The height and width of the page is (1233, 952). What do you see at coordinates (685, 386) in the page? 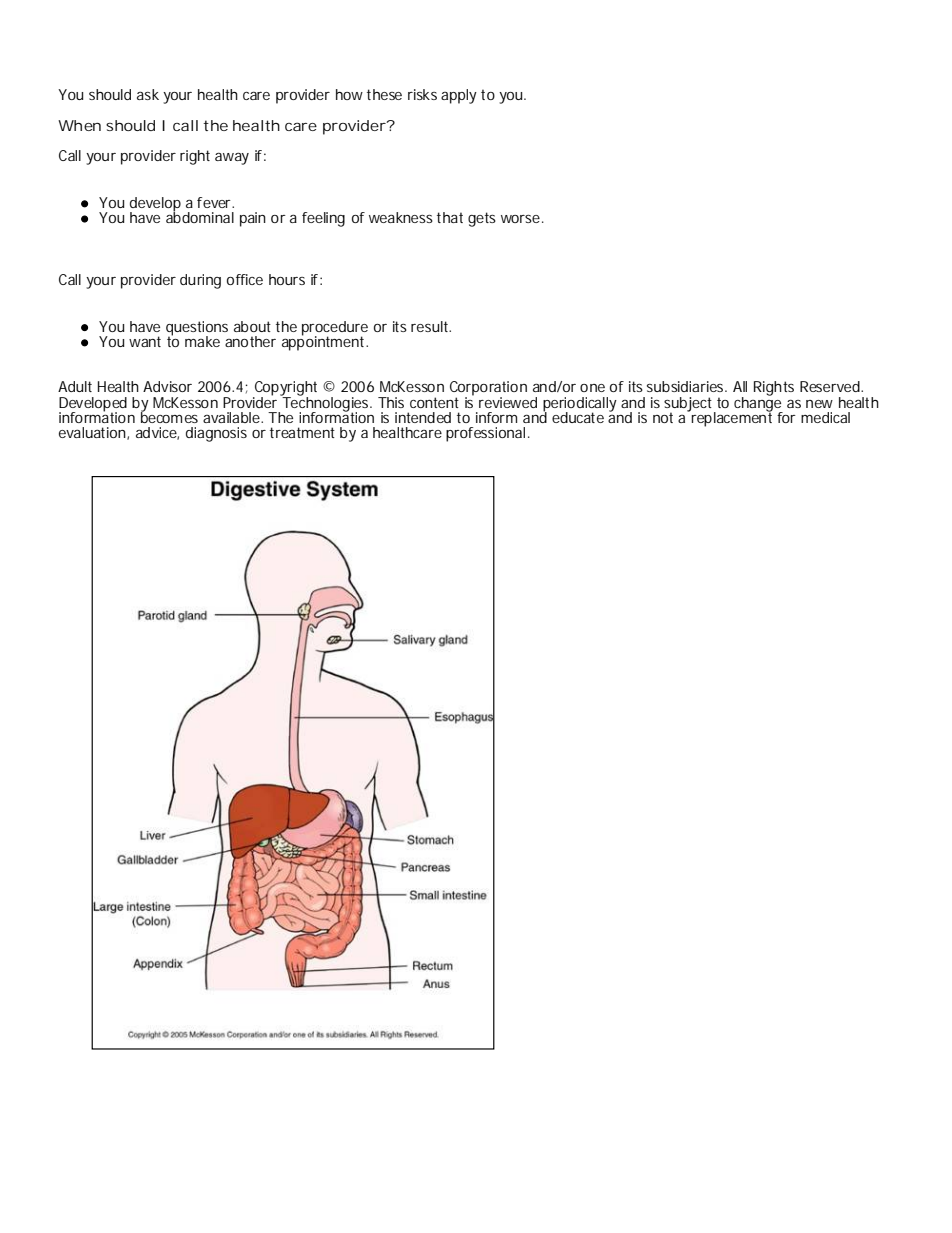
I see `subsidiaries` at bounding box center [685, 386].
